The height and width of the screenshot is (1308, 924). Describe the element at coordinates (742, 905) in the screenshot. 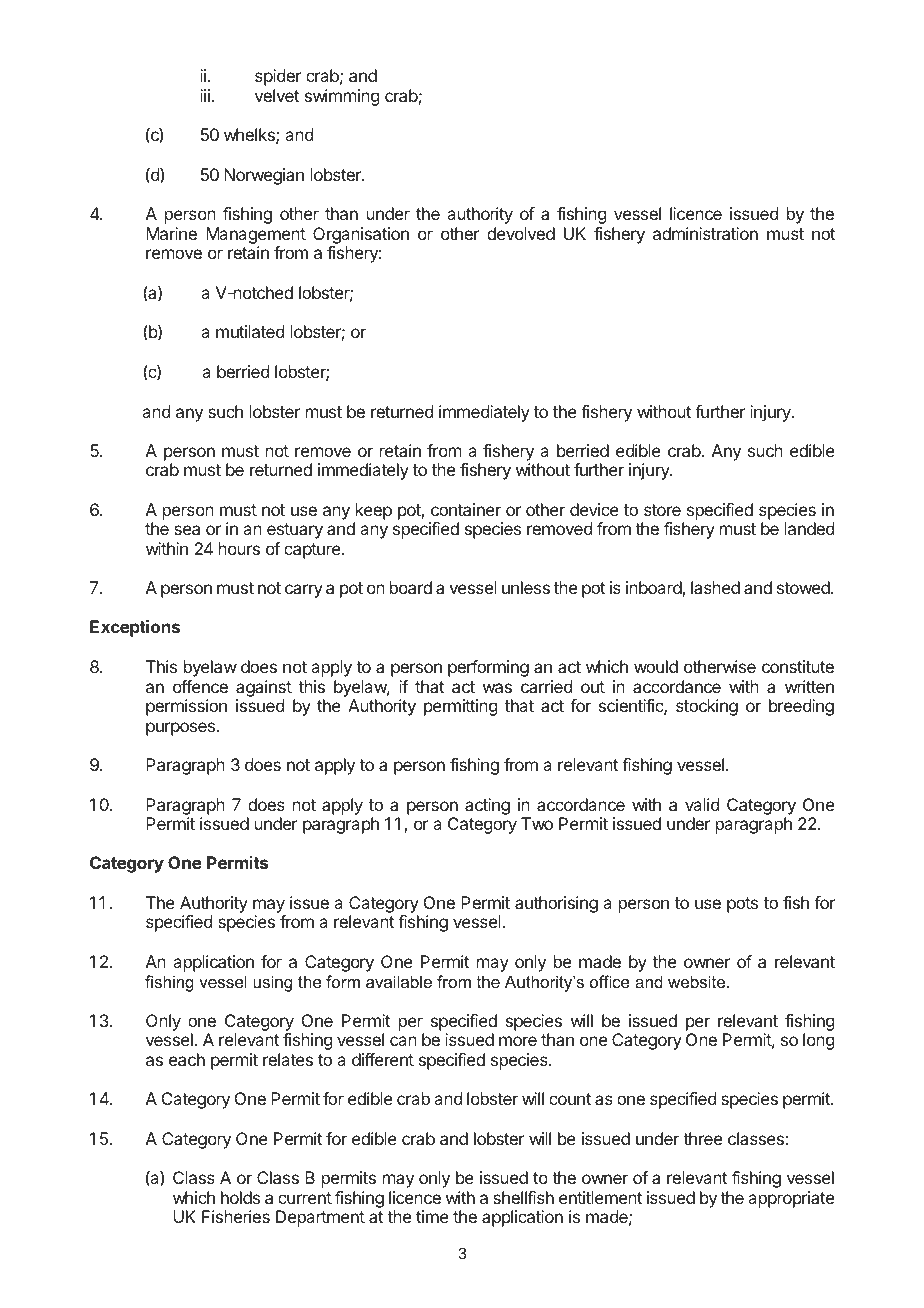

I see `pots` at that location.
